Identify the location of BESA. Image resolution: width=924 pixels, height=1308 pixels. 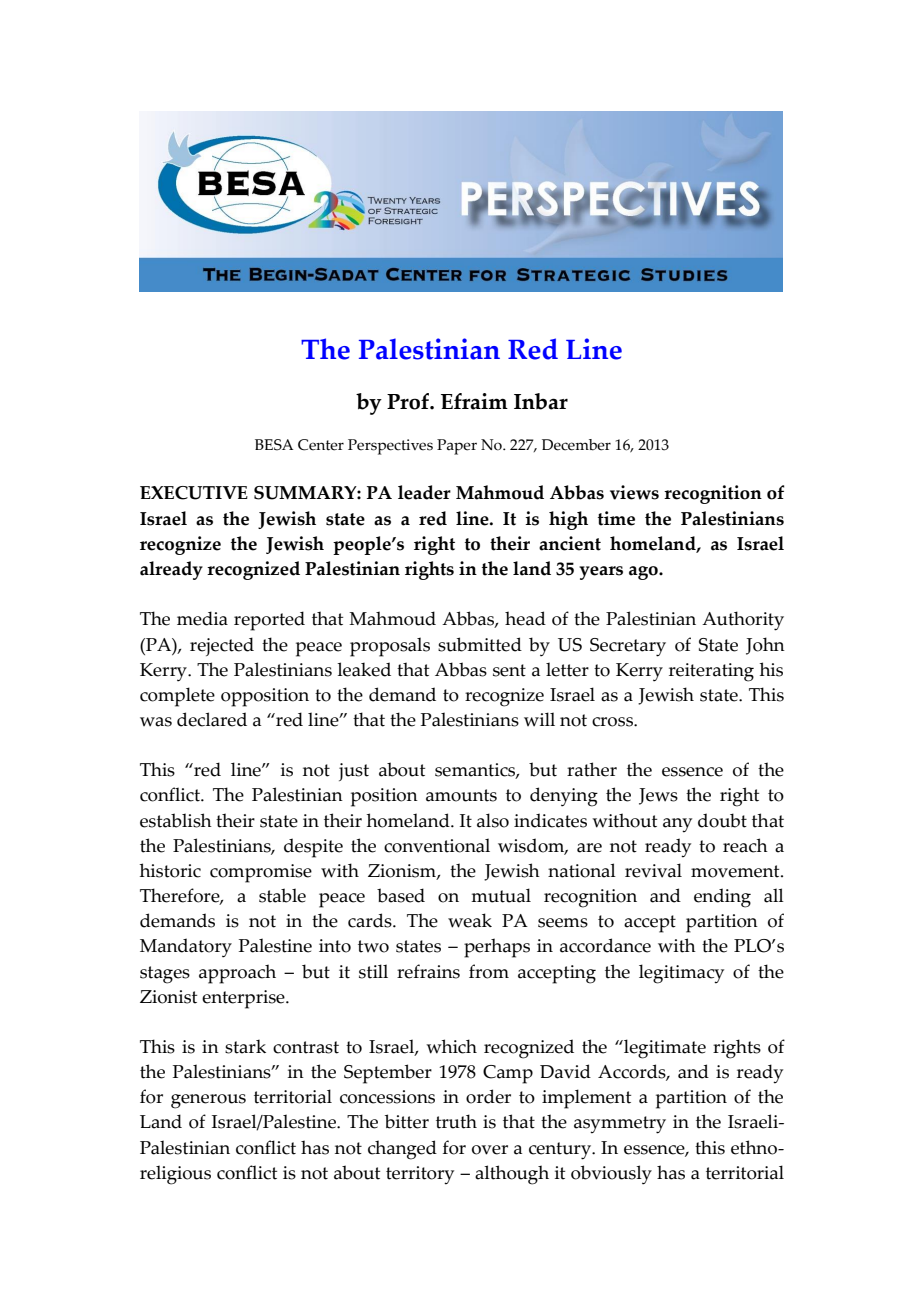
(274, 445).
